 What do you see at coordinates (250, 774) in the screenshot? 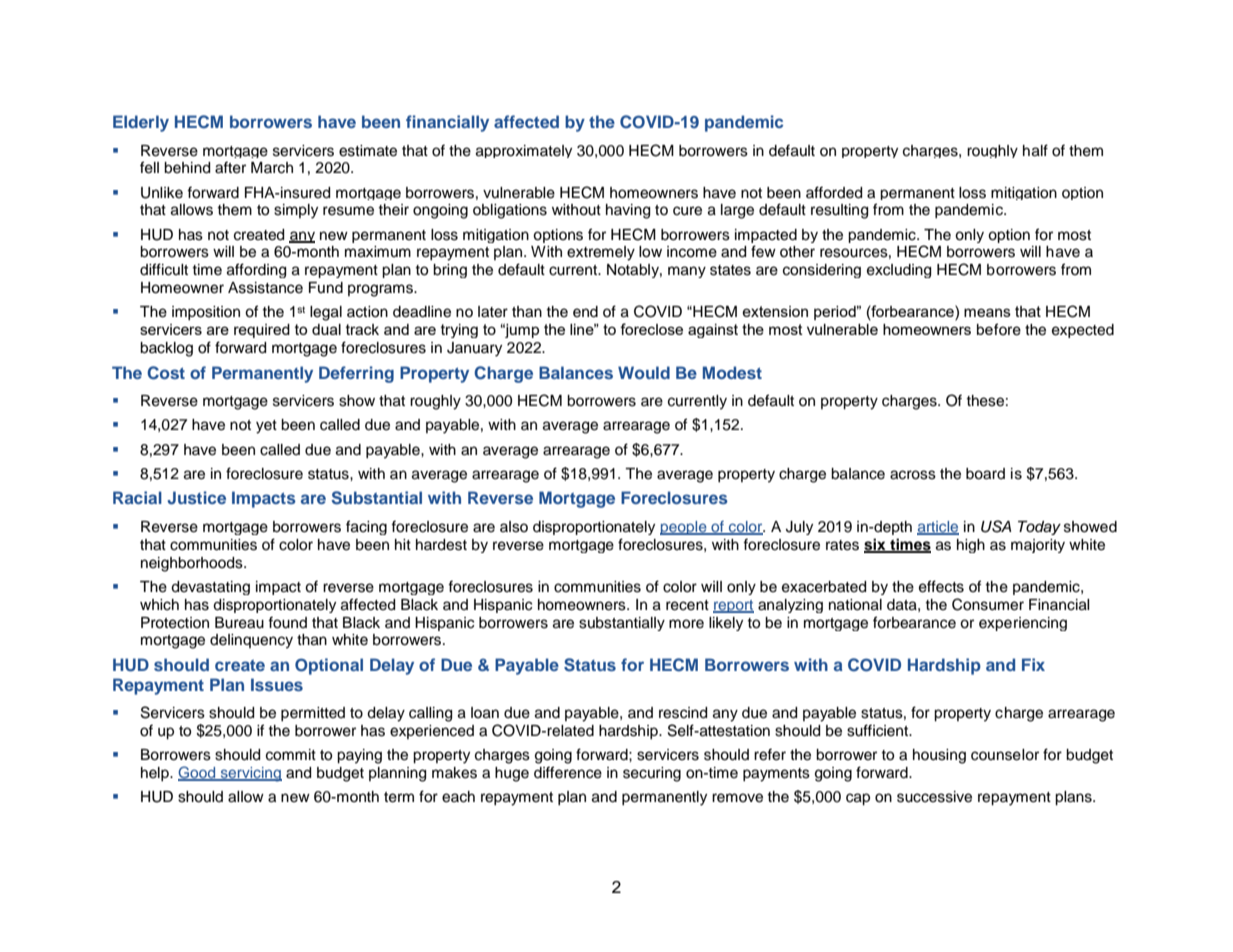
I see `servicing` at bounding box center [250, 774].
